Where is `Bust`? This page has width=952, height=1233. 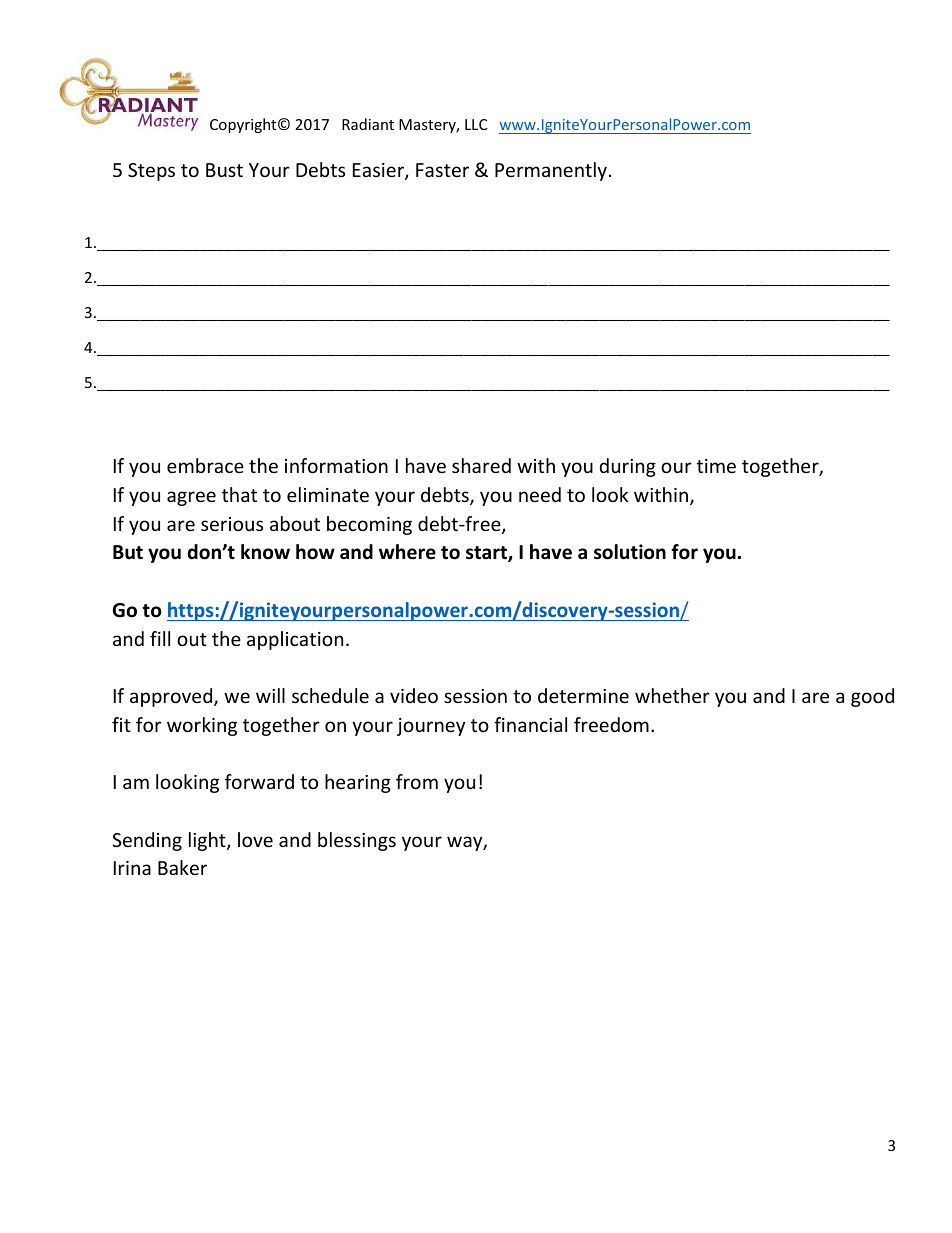
Bust is located at coordinates (224, 170).
